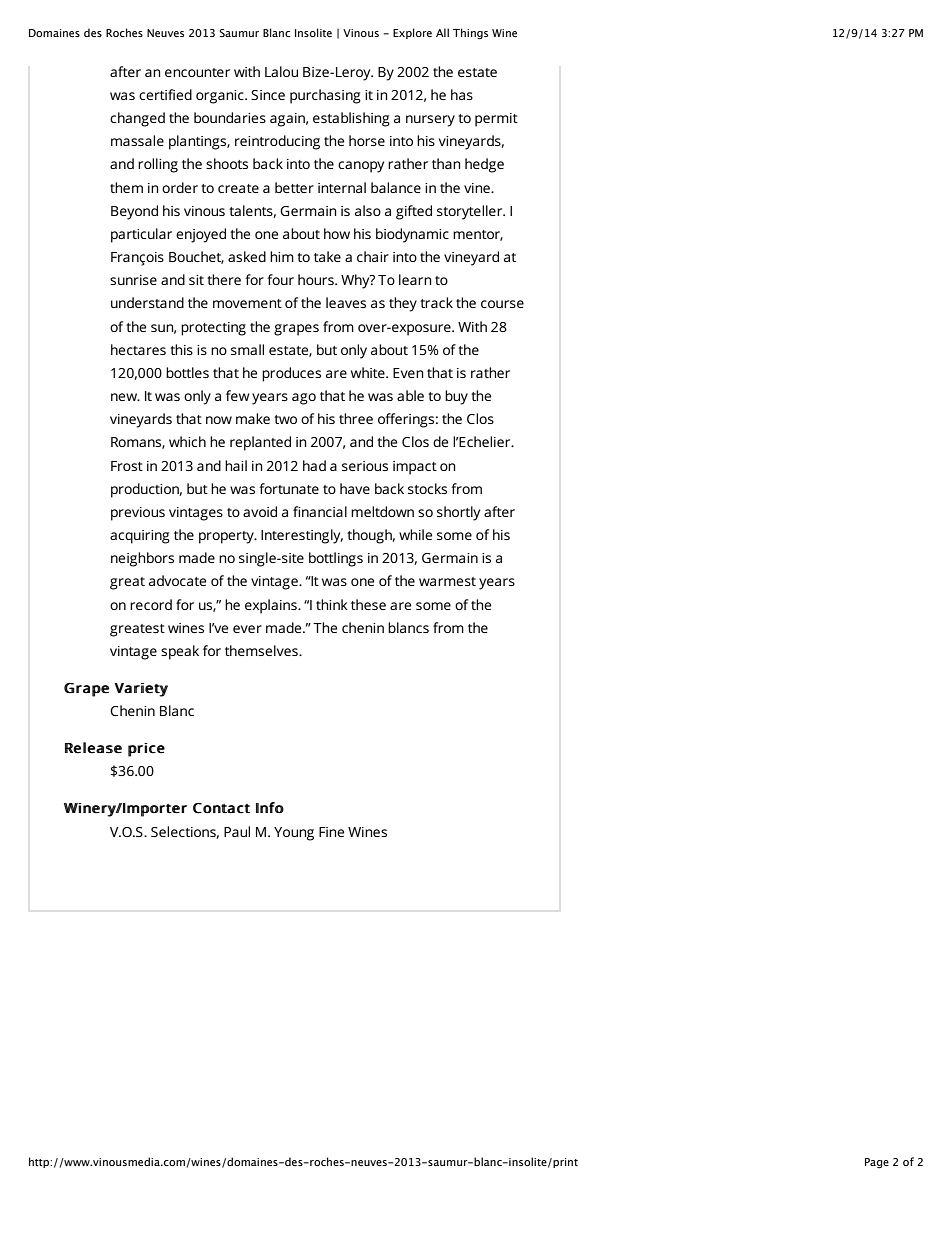  I want to click on Paul, so click(237, 831).
